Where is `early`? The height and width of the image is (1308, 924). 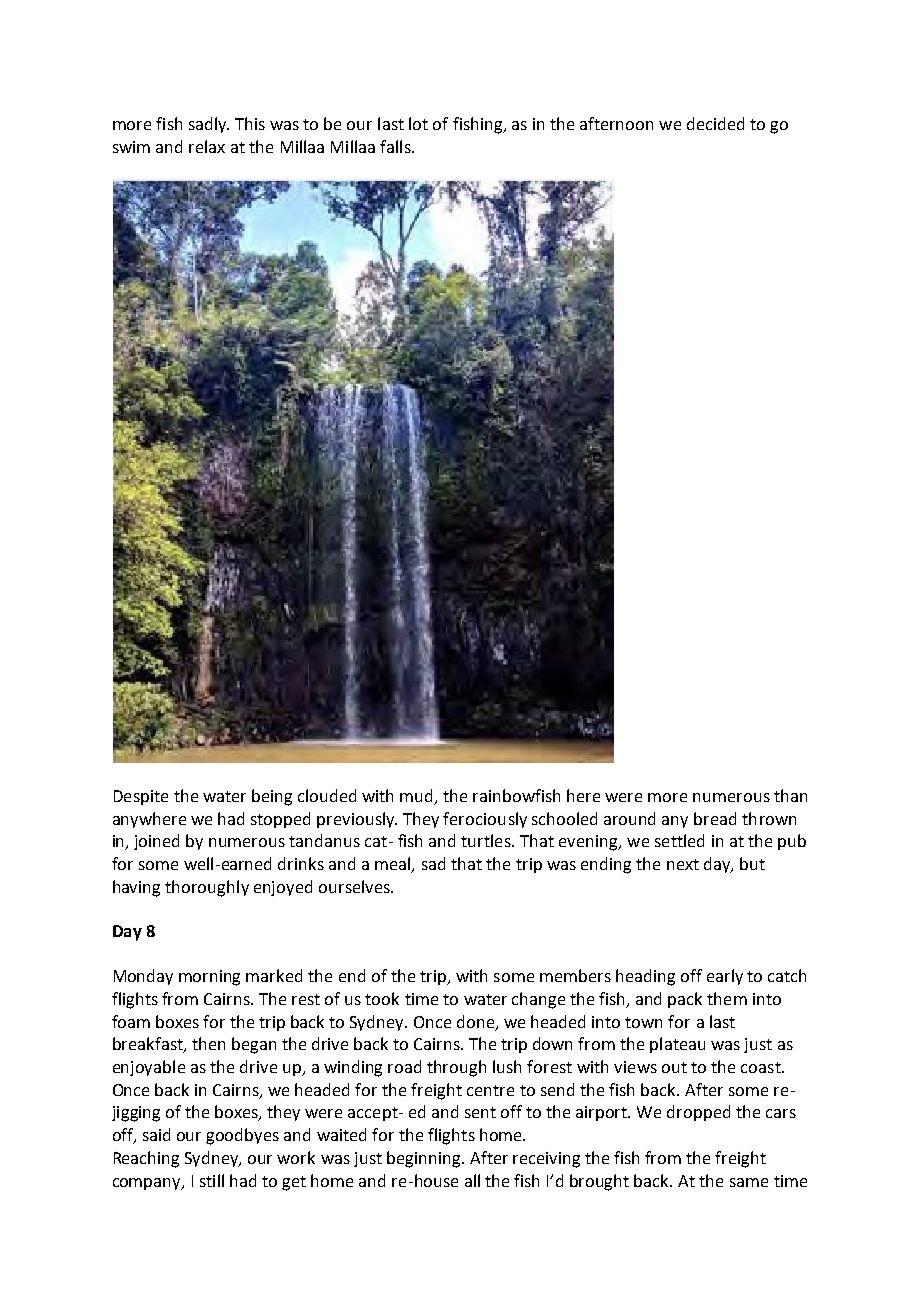
early is located at coordinates (725, 977).
